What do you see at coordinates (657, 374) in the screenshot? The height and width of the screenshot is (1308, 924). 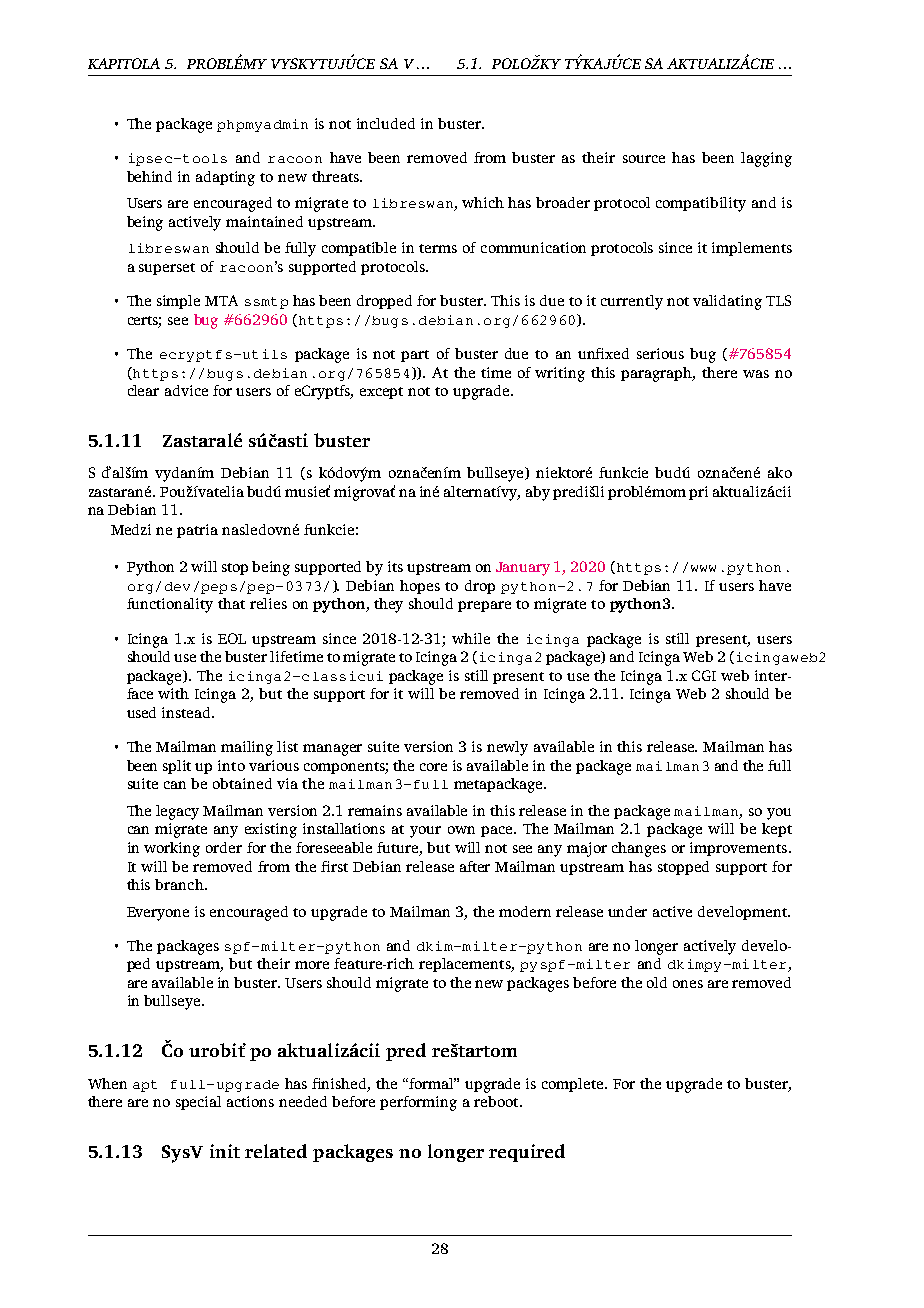 I see `paragraph` at bounding box center [657, 374].
